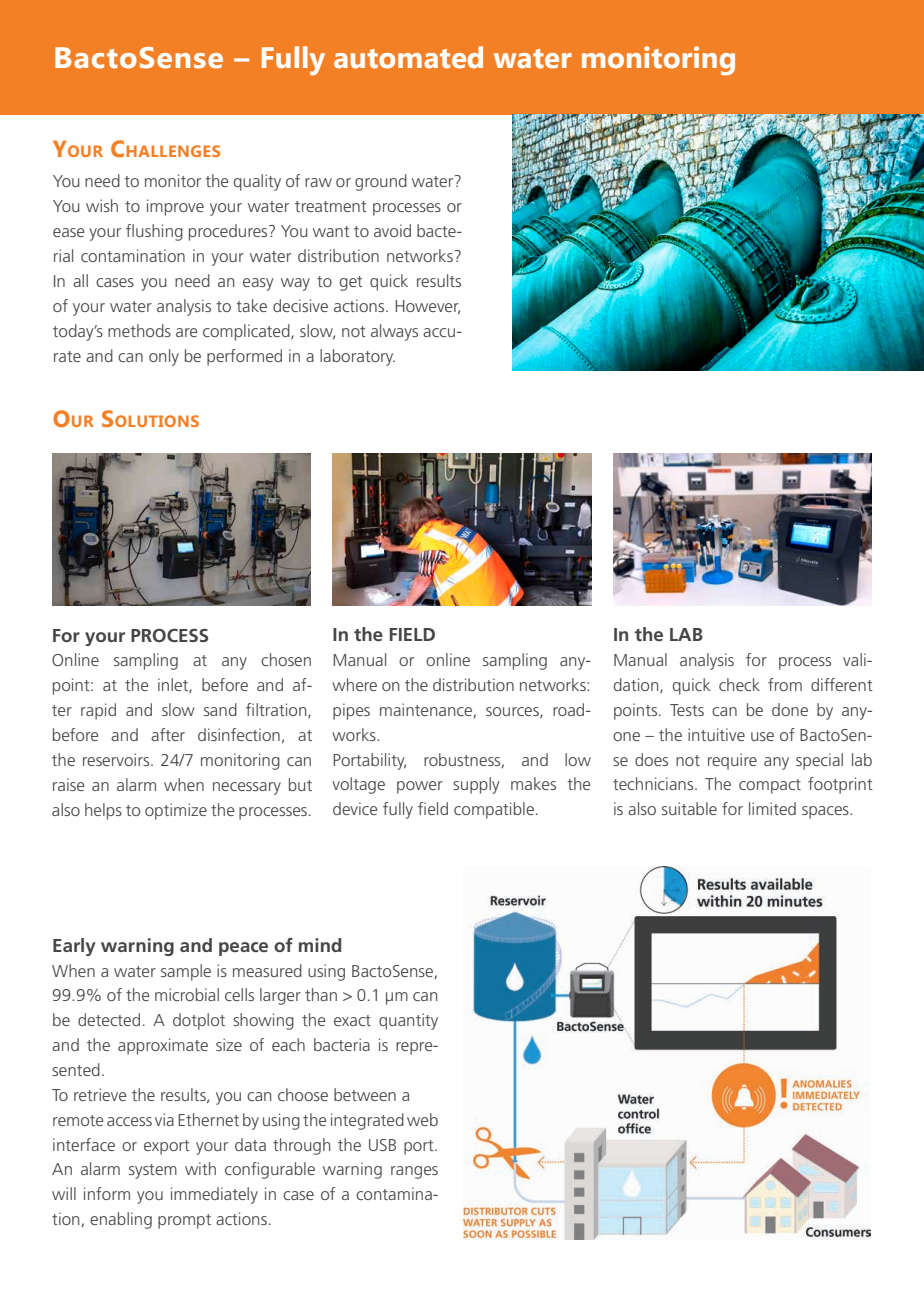  I want to click on only, so click(164, 357).
